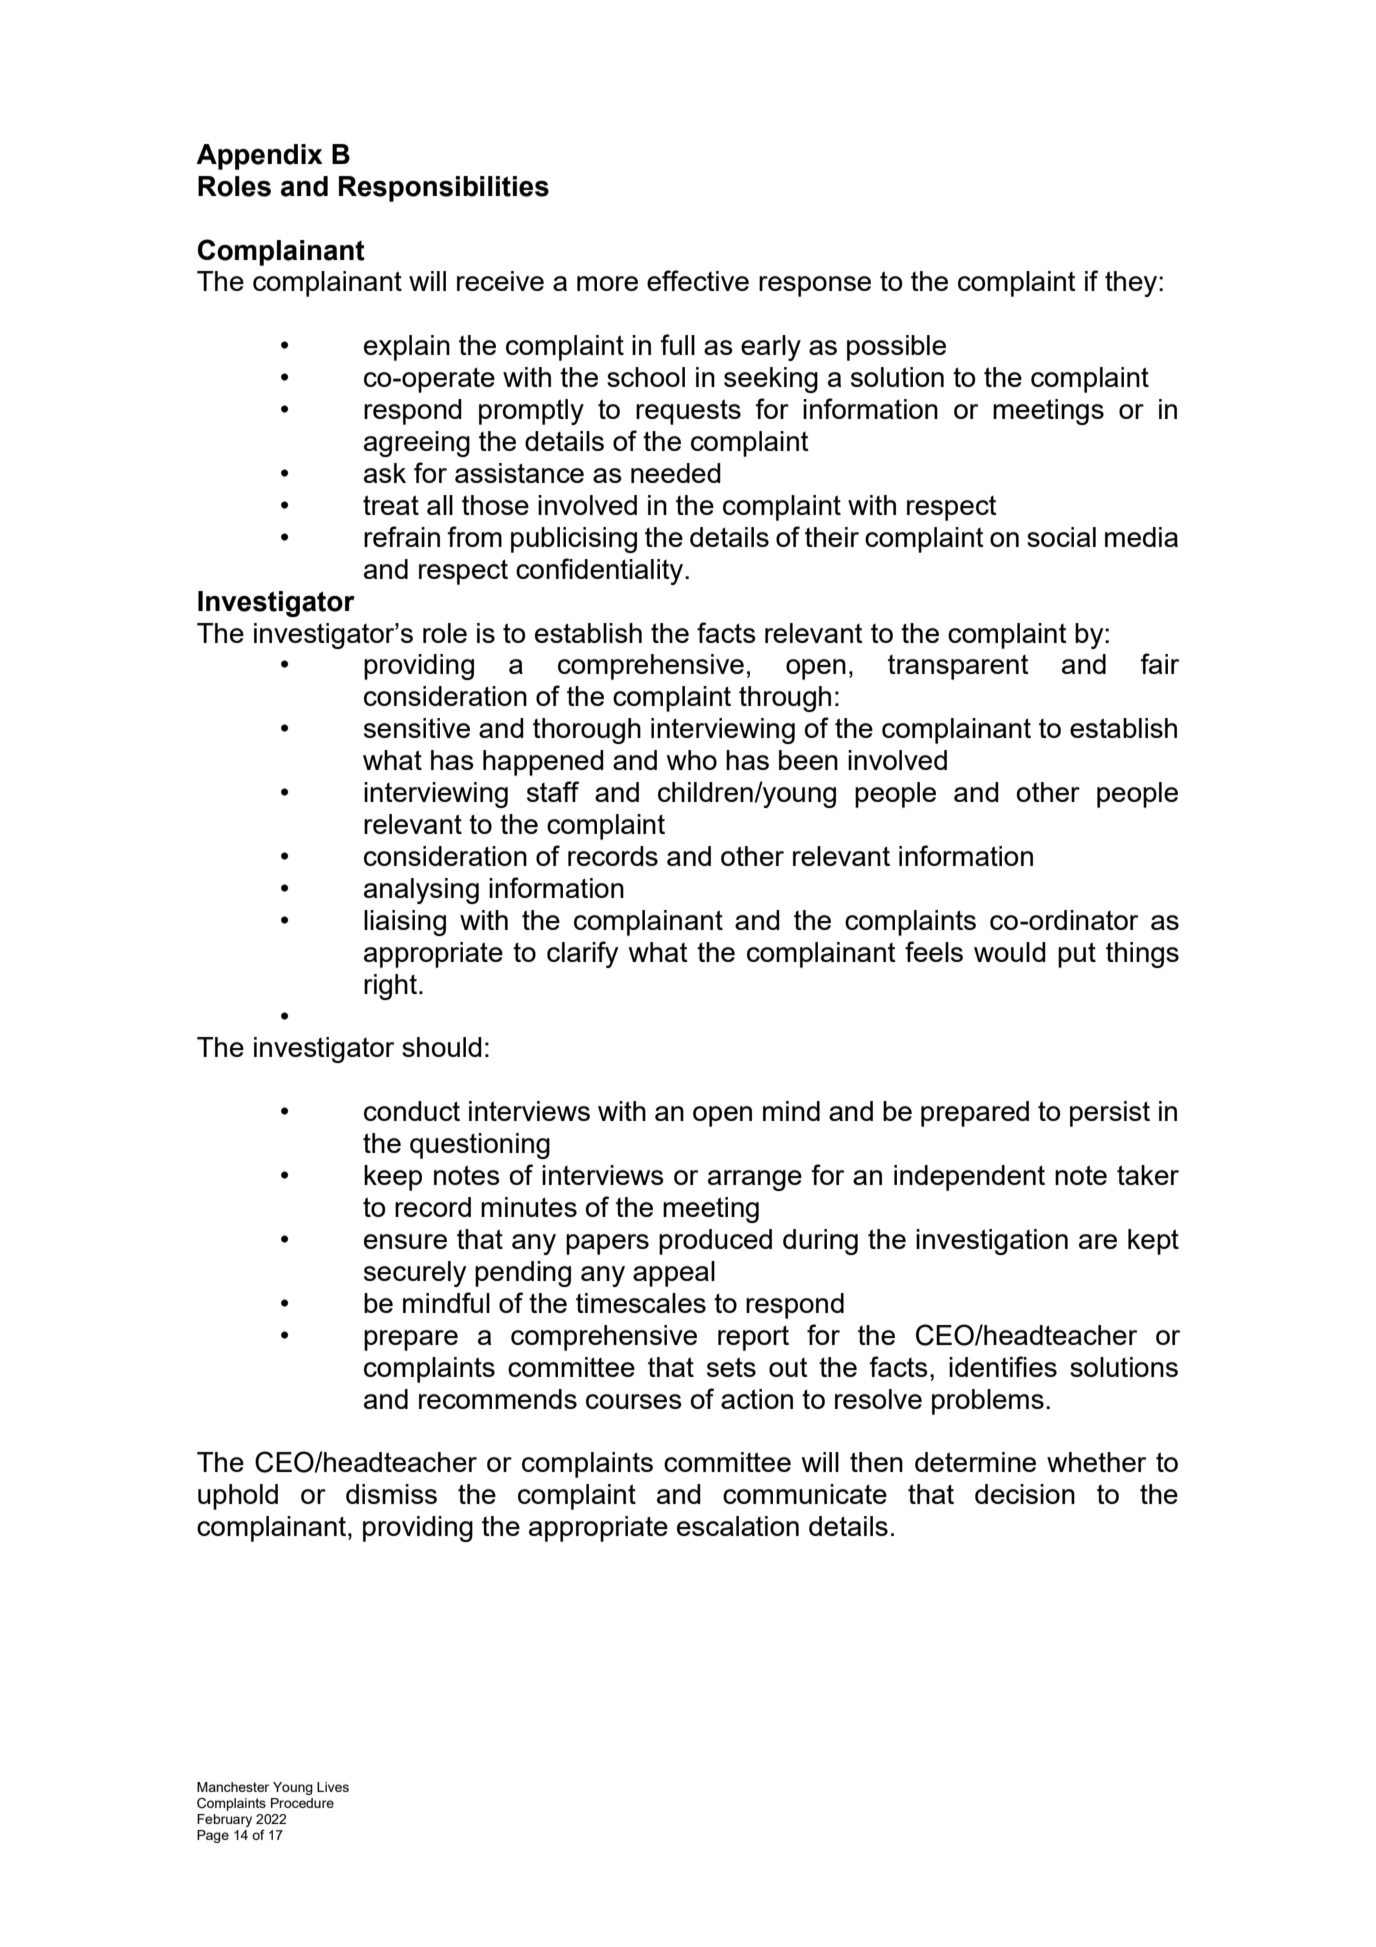 The image size is (1376, 1947). Describe the element at coordinates (391, 1494) in the document. I see `dismiss` at that location.
